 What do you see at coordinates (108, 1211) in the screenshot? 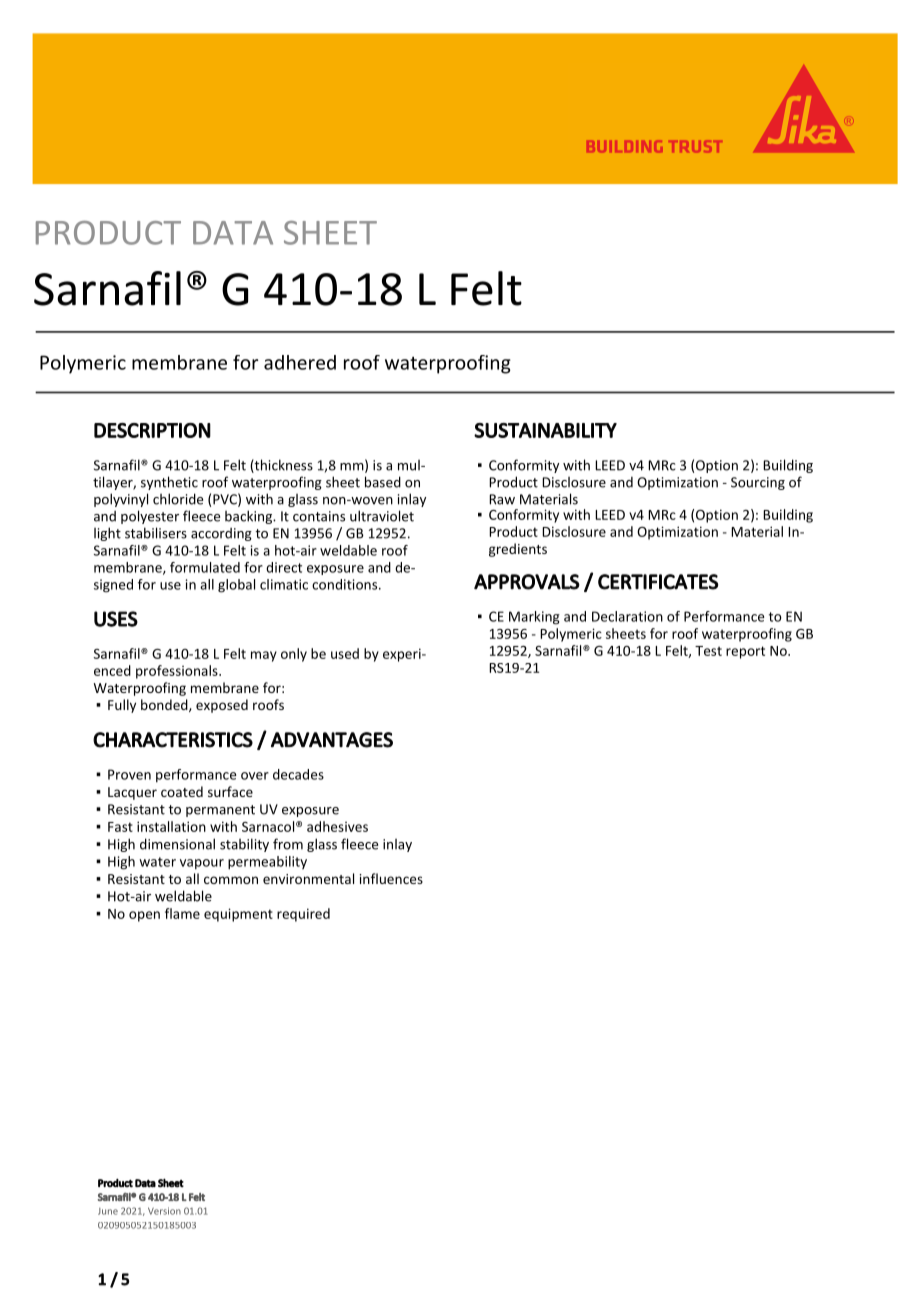
I see `June` at bounding box center [108, 1211].
